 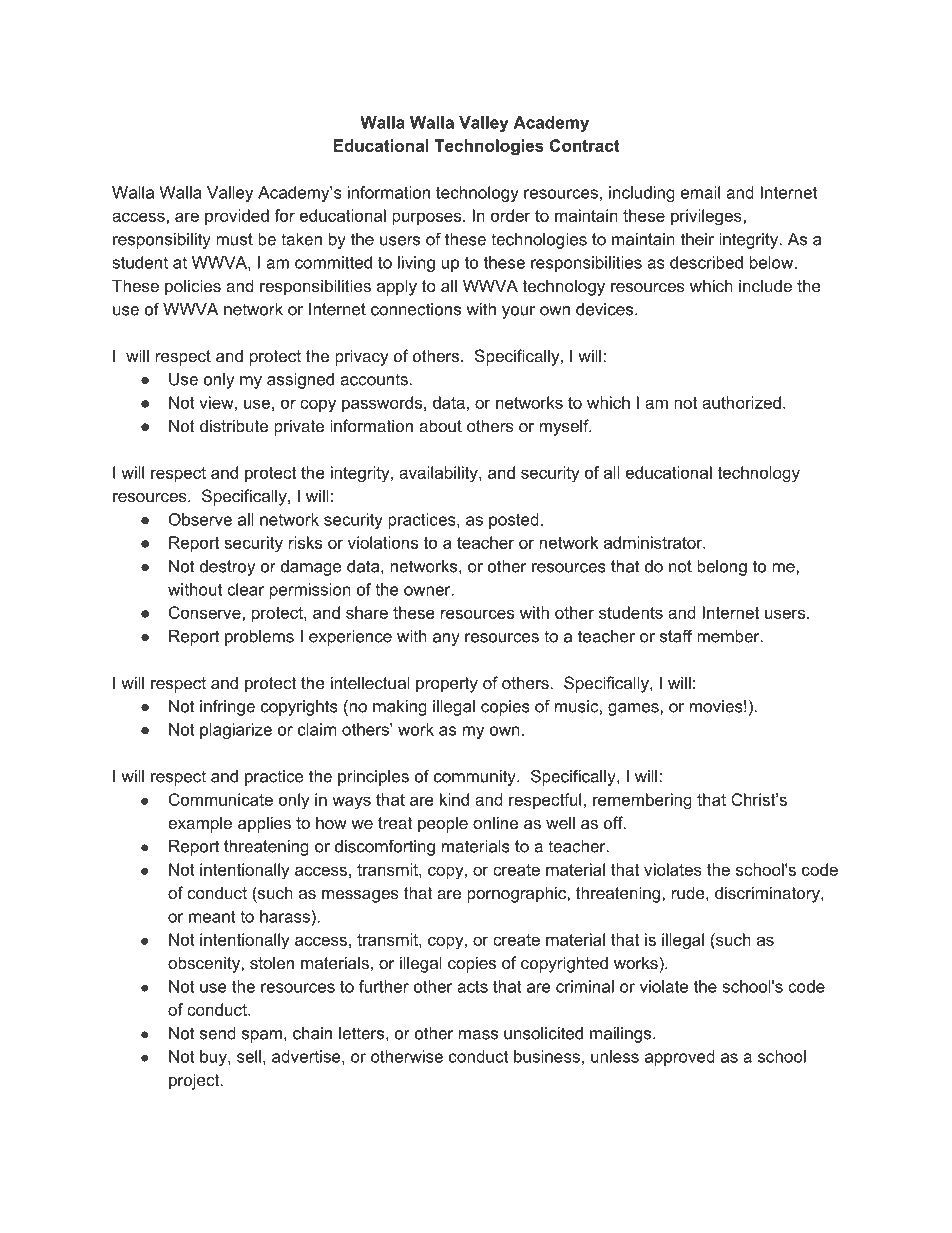 I want to click on about, so click(x=440, y=425).
